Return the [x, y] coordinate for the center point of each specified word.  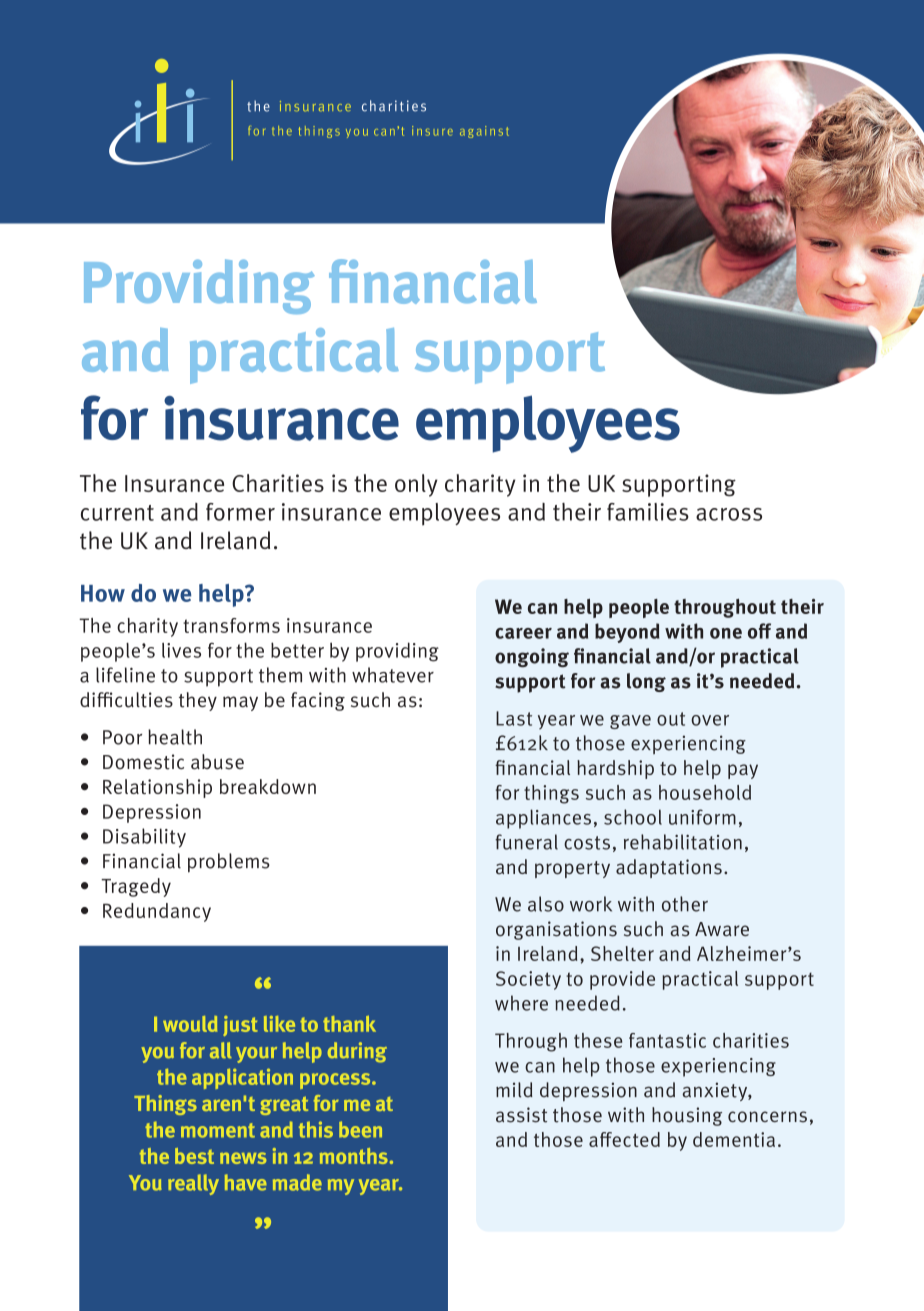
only [416, 485]
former [240, 512]
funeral [526, 842]
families [648, 512]
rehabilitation [683, 842]
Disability [144, 838]
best [194, 1156]
